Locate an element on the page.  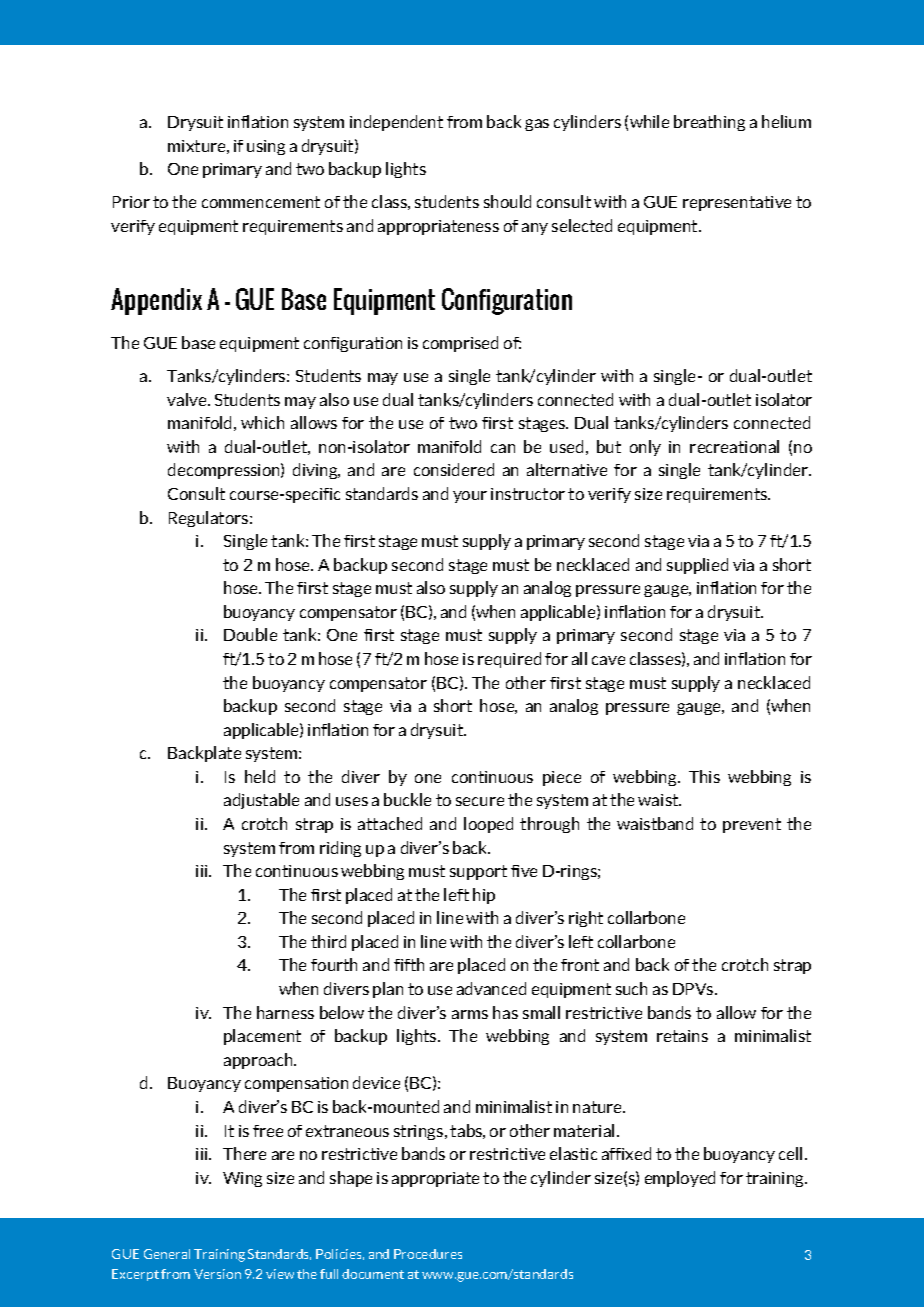
using is located at coordinates (266, 147).
